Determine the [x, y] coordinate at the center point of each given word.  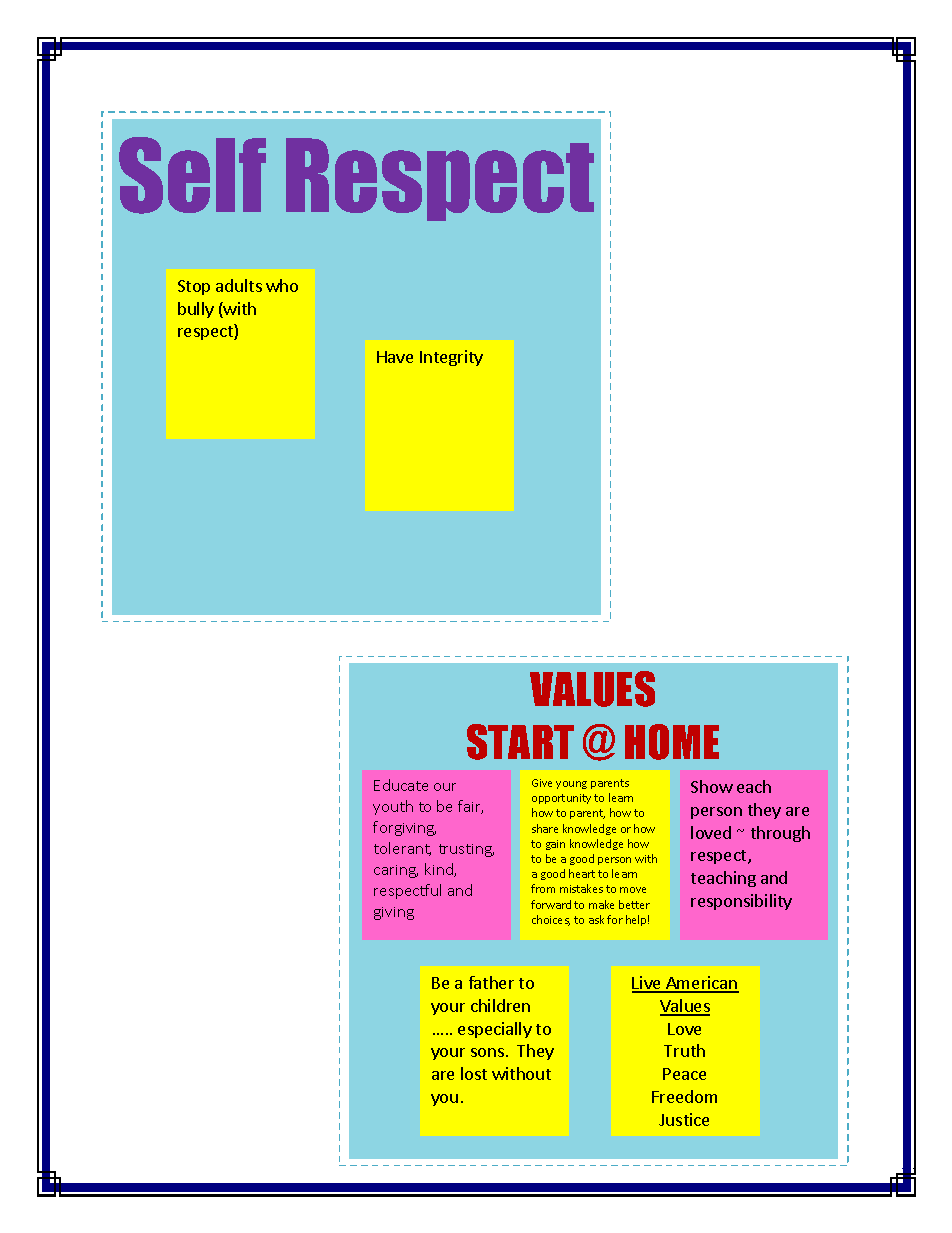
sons [487, 1052]
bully [196, 310]
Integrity [451, 358]
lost [474, 1073]
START [520, 742]
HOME [672, 742]
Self [192, 175]
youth [393, 807]
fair [470, 807]
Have [395, 357]
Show [712, 786]
